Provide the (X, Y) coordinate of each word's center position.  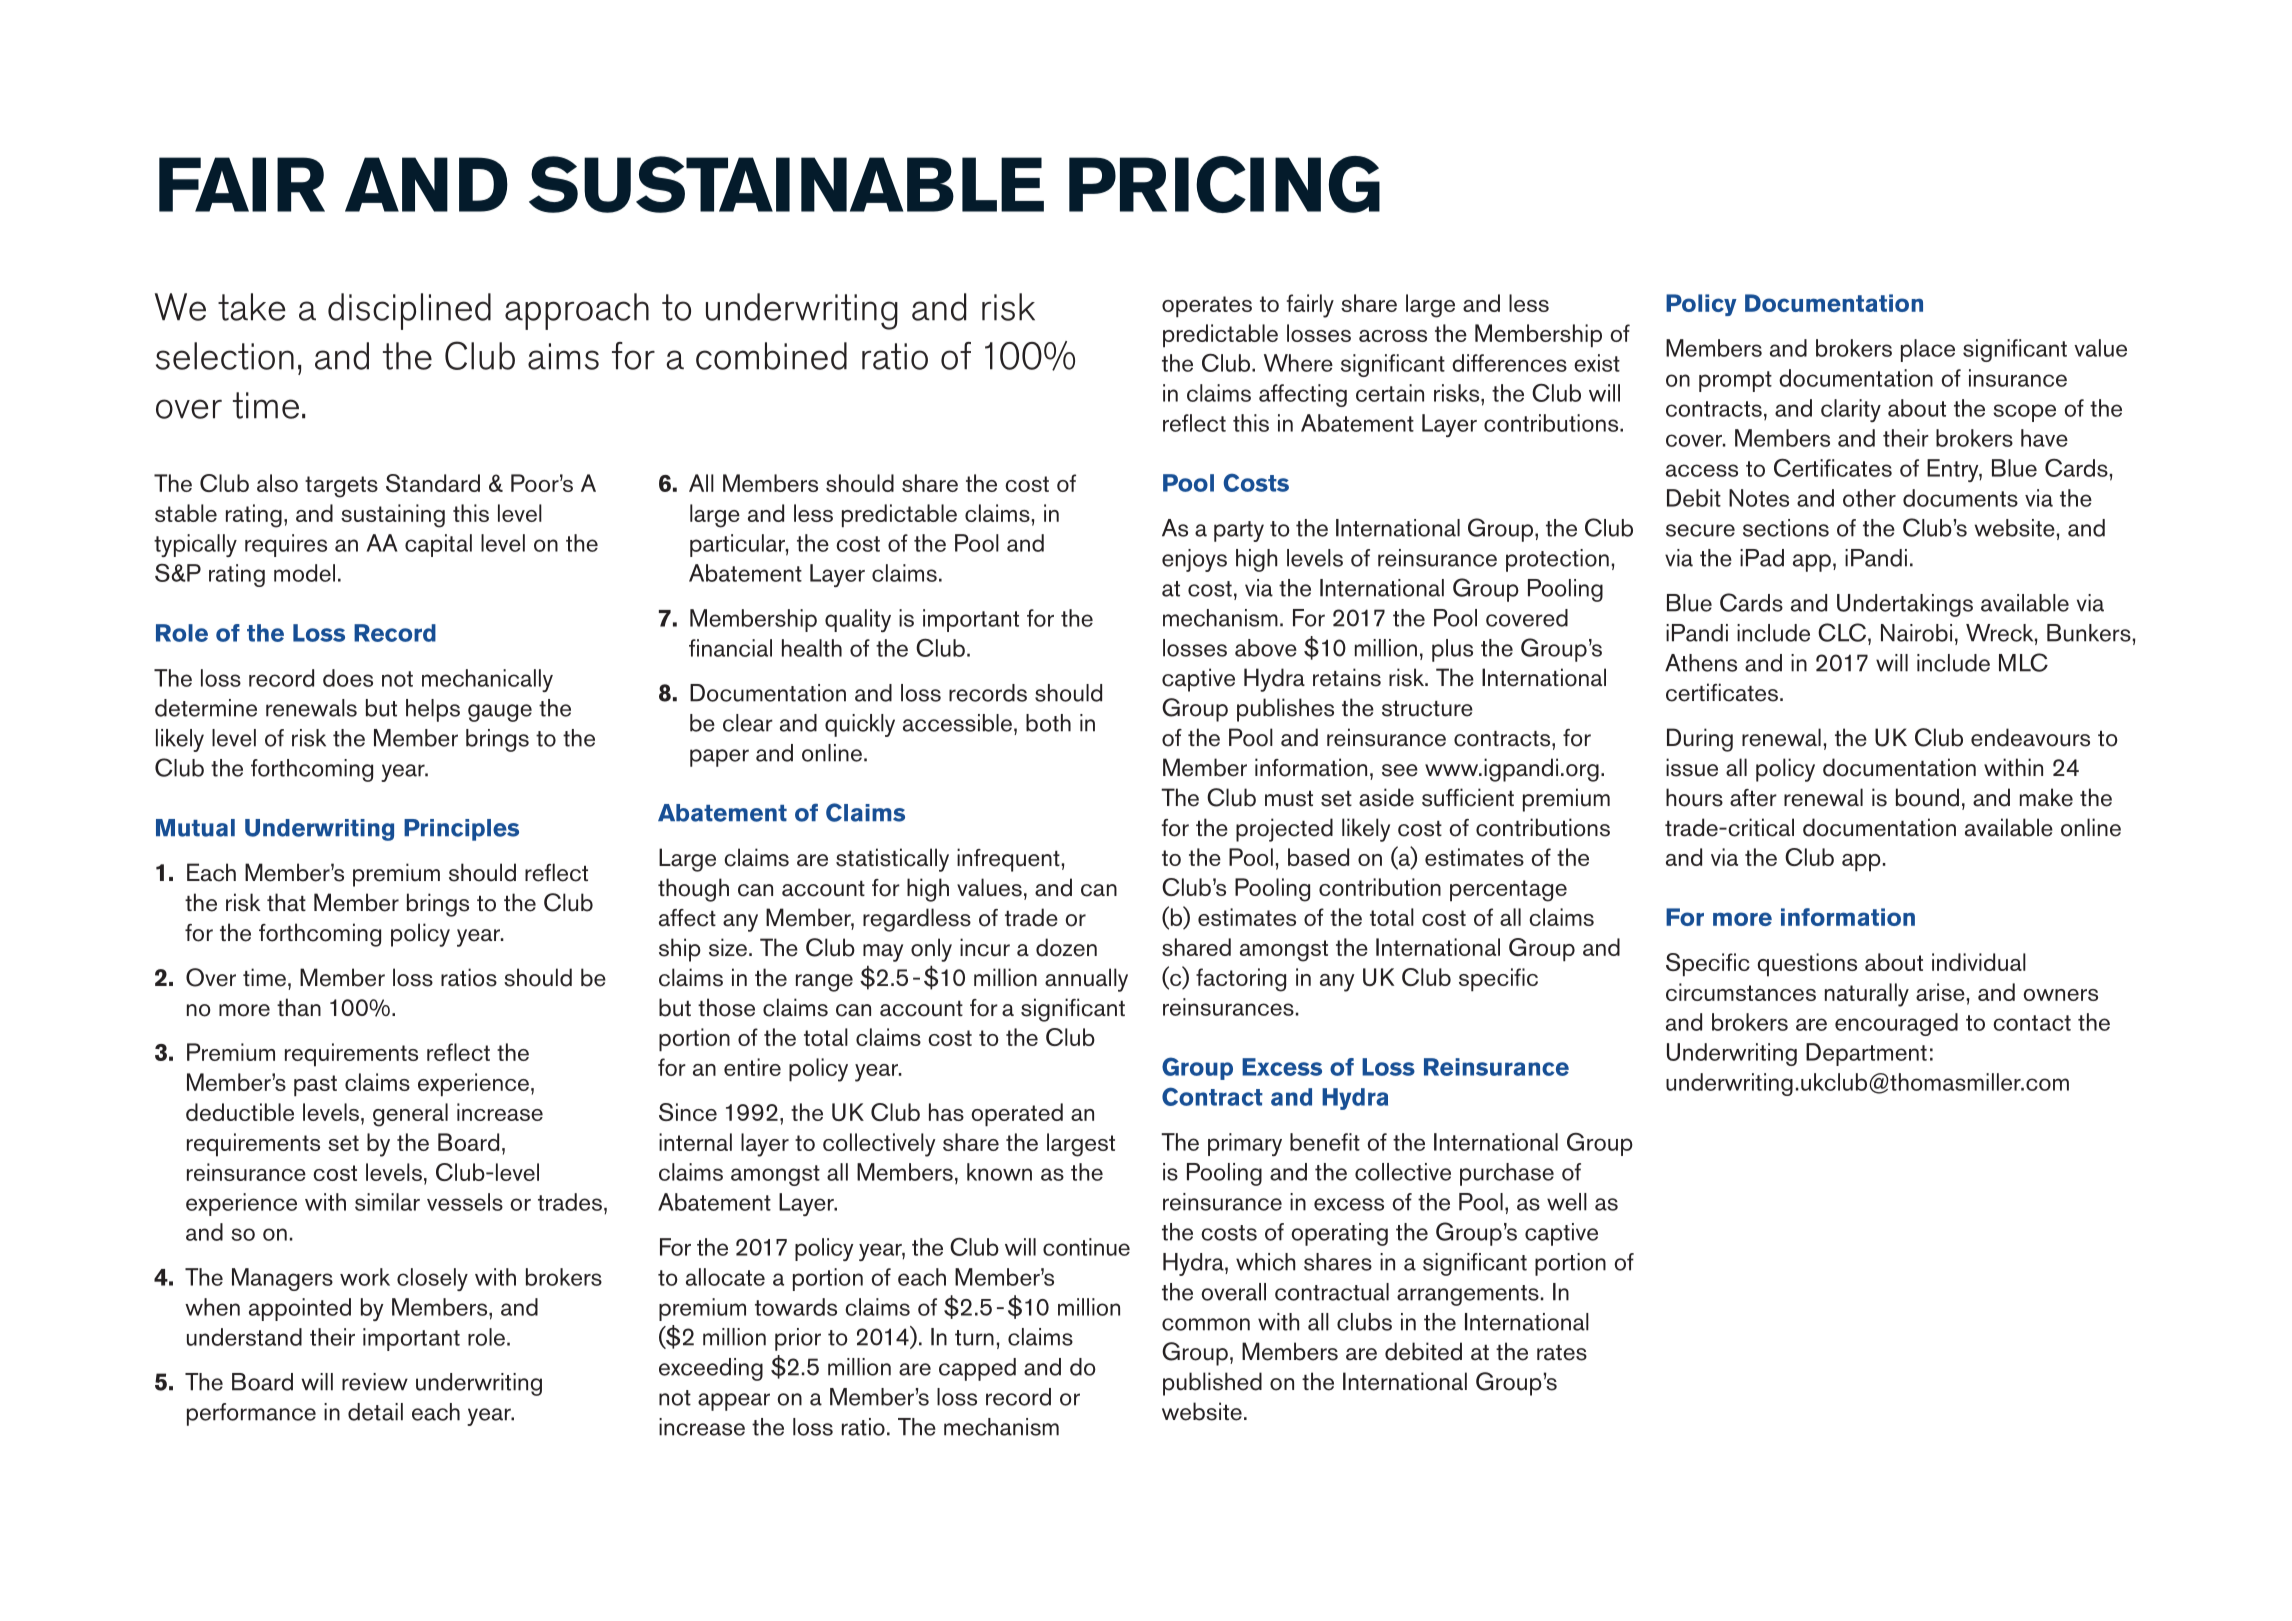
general (410, 1115)
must (1289, 799)
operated (1017, 1115)
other (1869, 498)
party (1239, 531)
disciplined (409, 311)
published (1212, 1384)
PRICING (1224, 184)
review (375, 1382)
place (1928, 350)
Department (1866, 1054)
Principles (461, 830)
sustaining (393, 516)
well (1567, 1202)
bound (1927, 797)
